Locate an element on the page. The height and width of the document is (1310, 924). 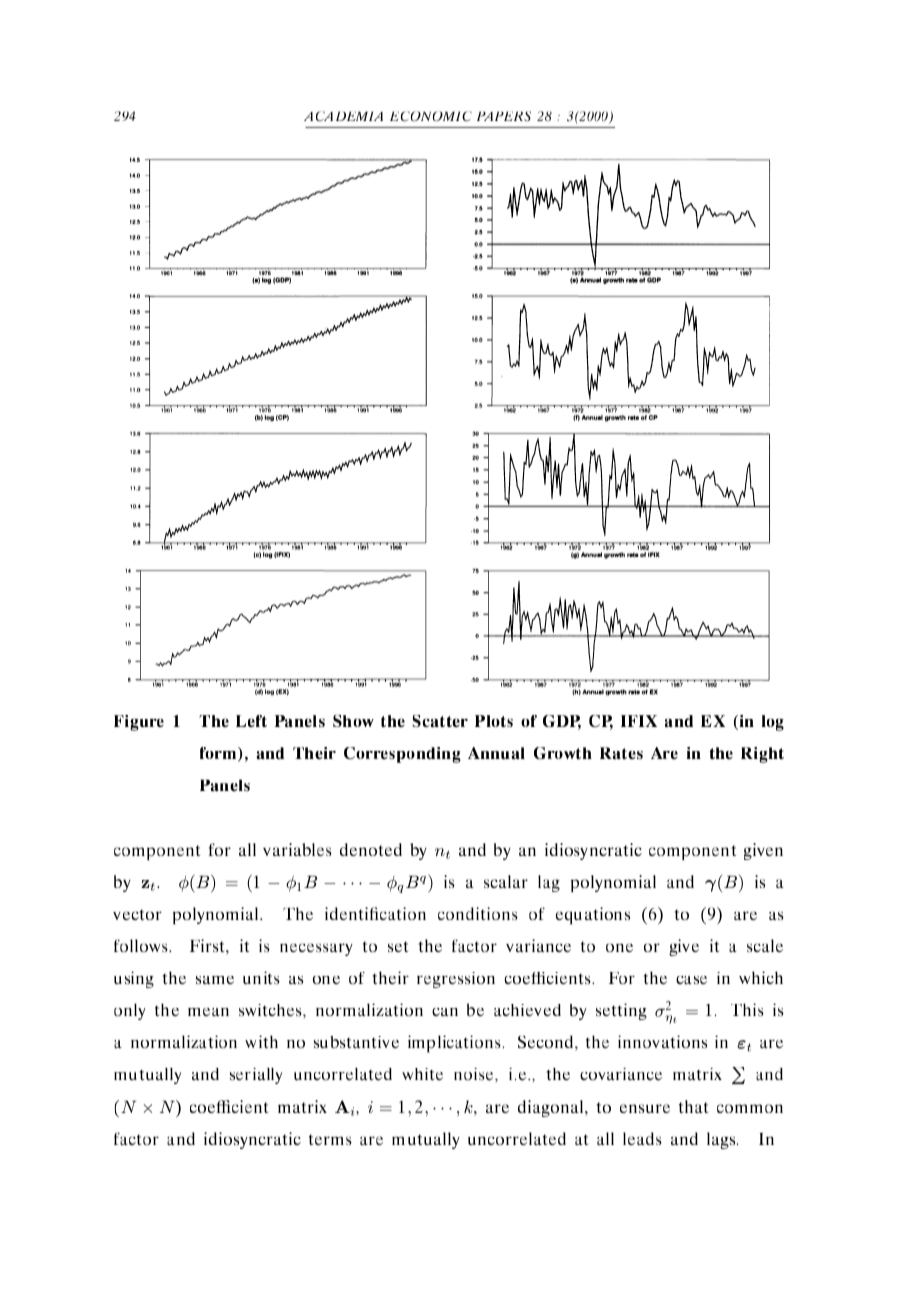
Scatter is located at coordinates (440, 721).
